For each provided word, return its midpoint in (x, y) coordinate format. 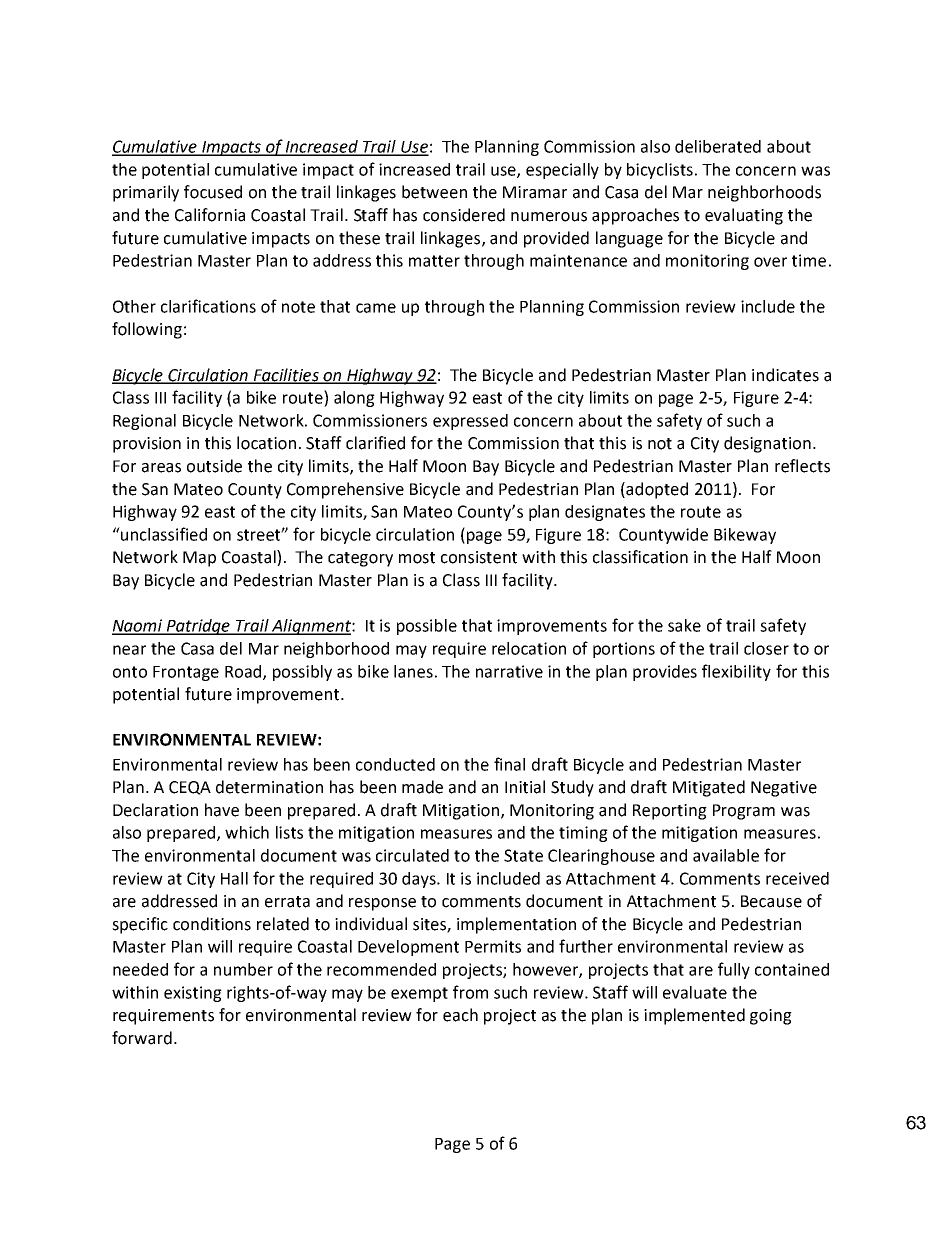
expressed (470, 422)
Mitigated (709, 788)
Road (244, 672)
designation (767, 444)
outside (214, 466)
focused (213, 192)
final (509, 764)
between (434, 192)
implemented (694, 1016)
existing (193, 994)
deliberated (718, 146)
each (460, 1015)
